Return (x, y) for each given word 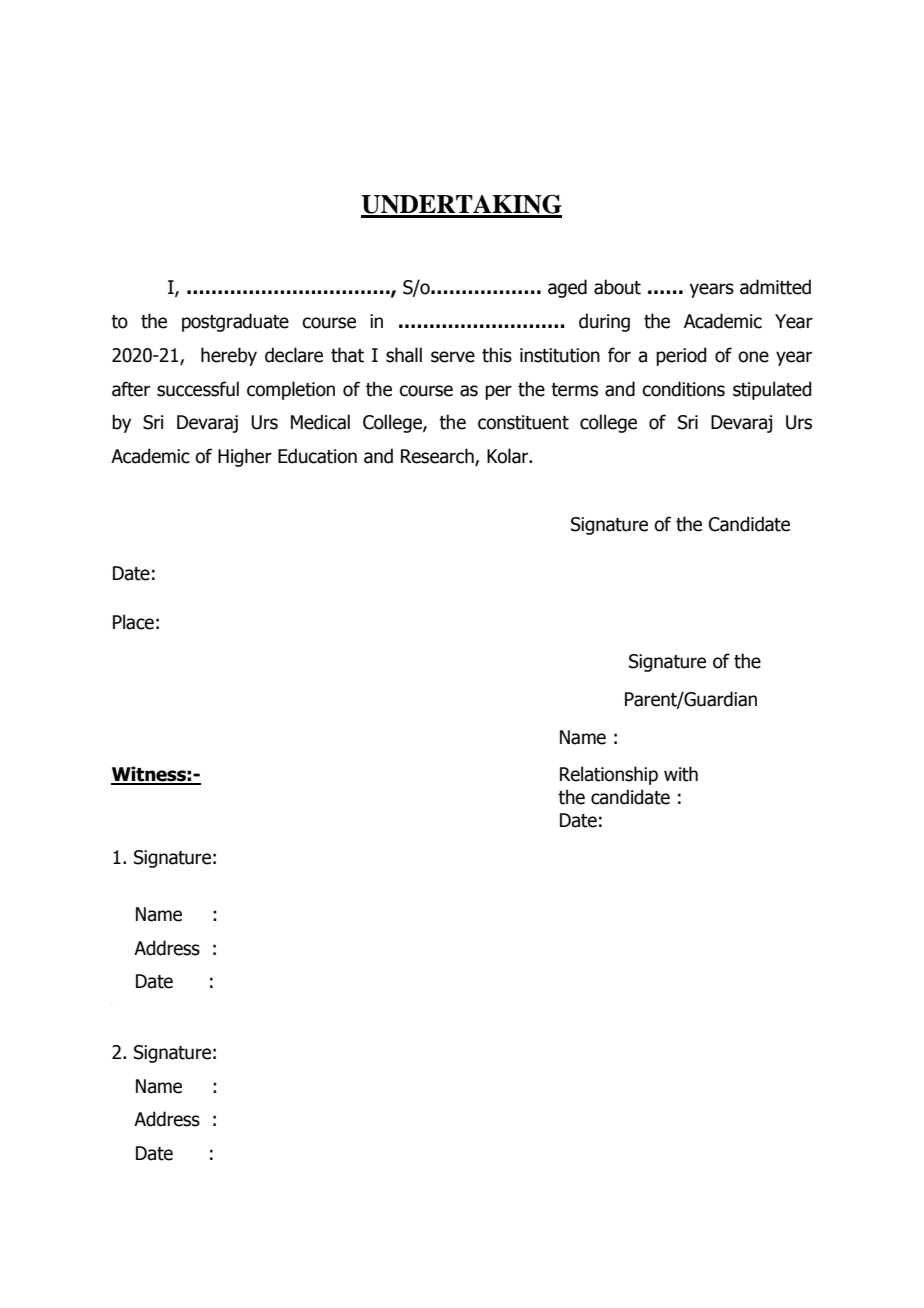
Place (133, 622)
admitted (775, 287)
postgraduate (235, 322)
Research (438, 457)
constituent (523, 422)
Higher (245, 457)
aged (567, 288)
